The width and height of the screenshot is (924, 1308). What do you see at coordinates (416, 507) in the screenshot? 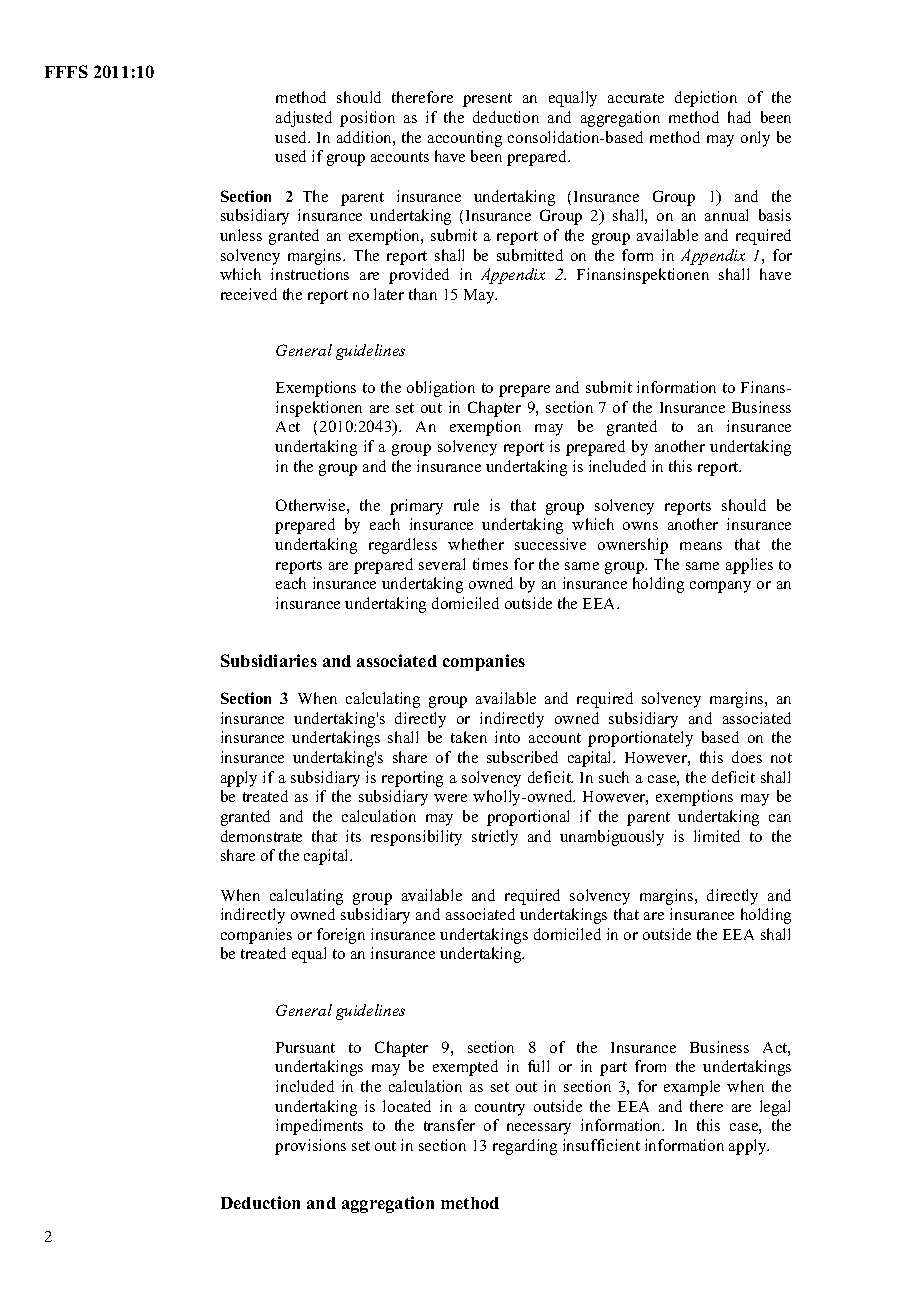
I see `primary` at bounding box center [416, 507].
